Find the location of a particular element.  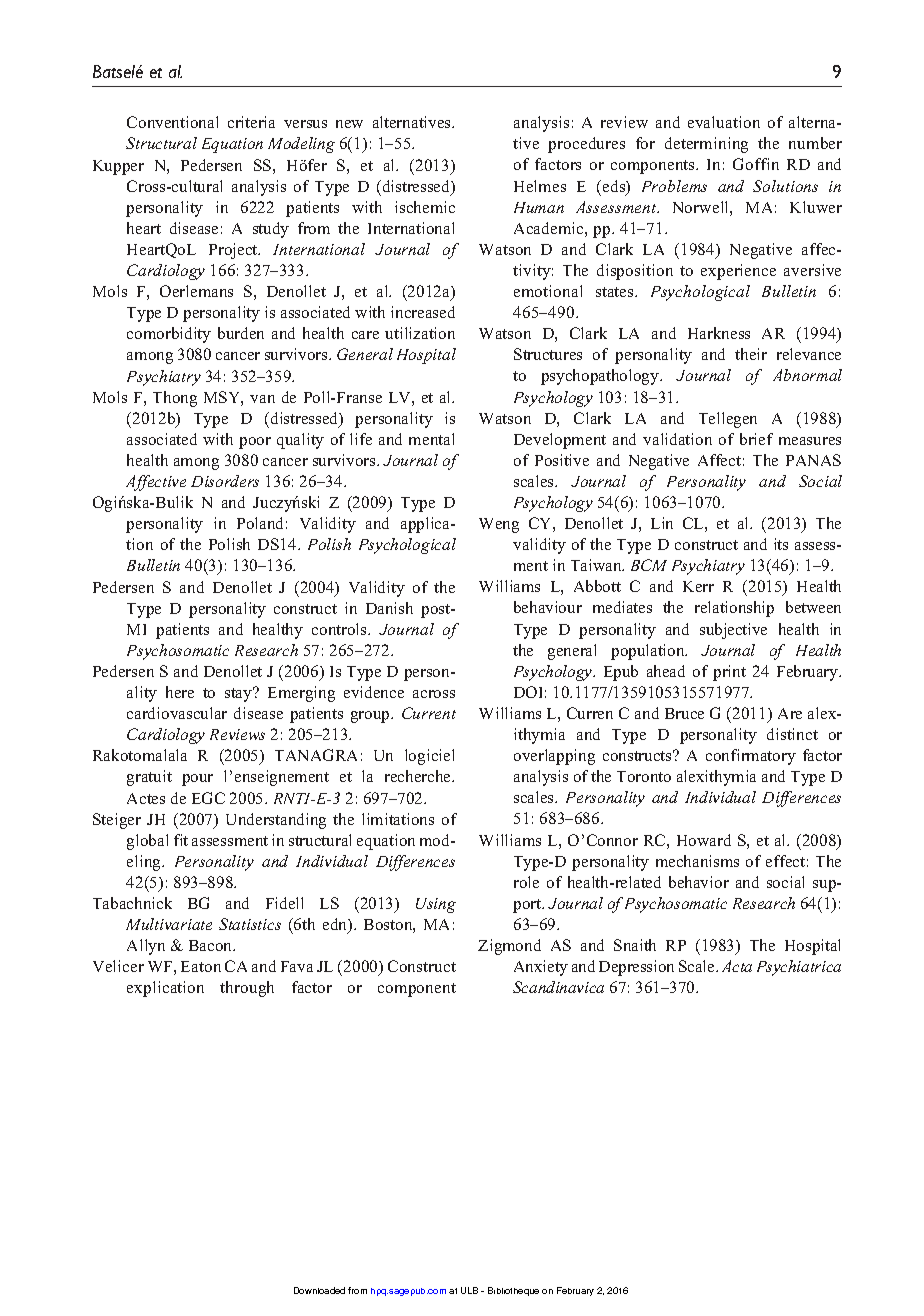

determining is located at coordinates (706, 145).
